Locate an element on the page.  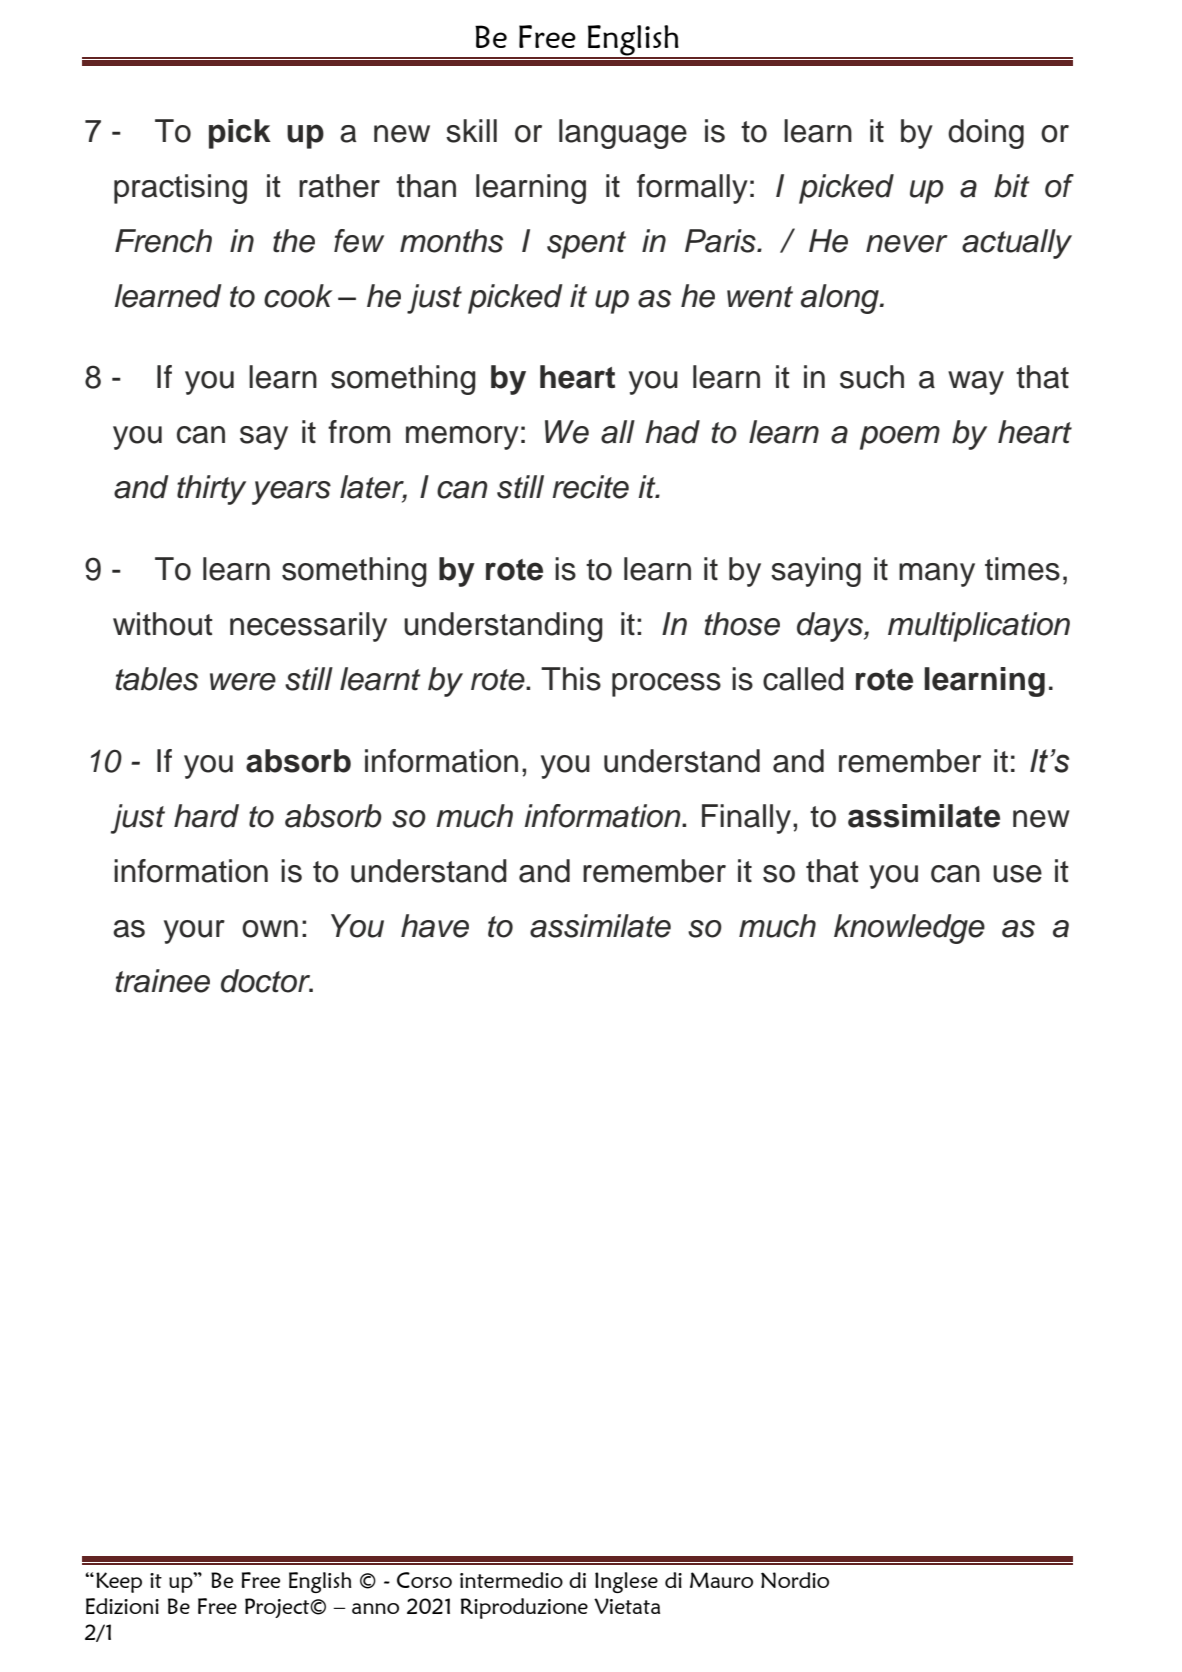
practising is located at coordinates (180, 189).
